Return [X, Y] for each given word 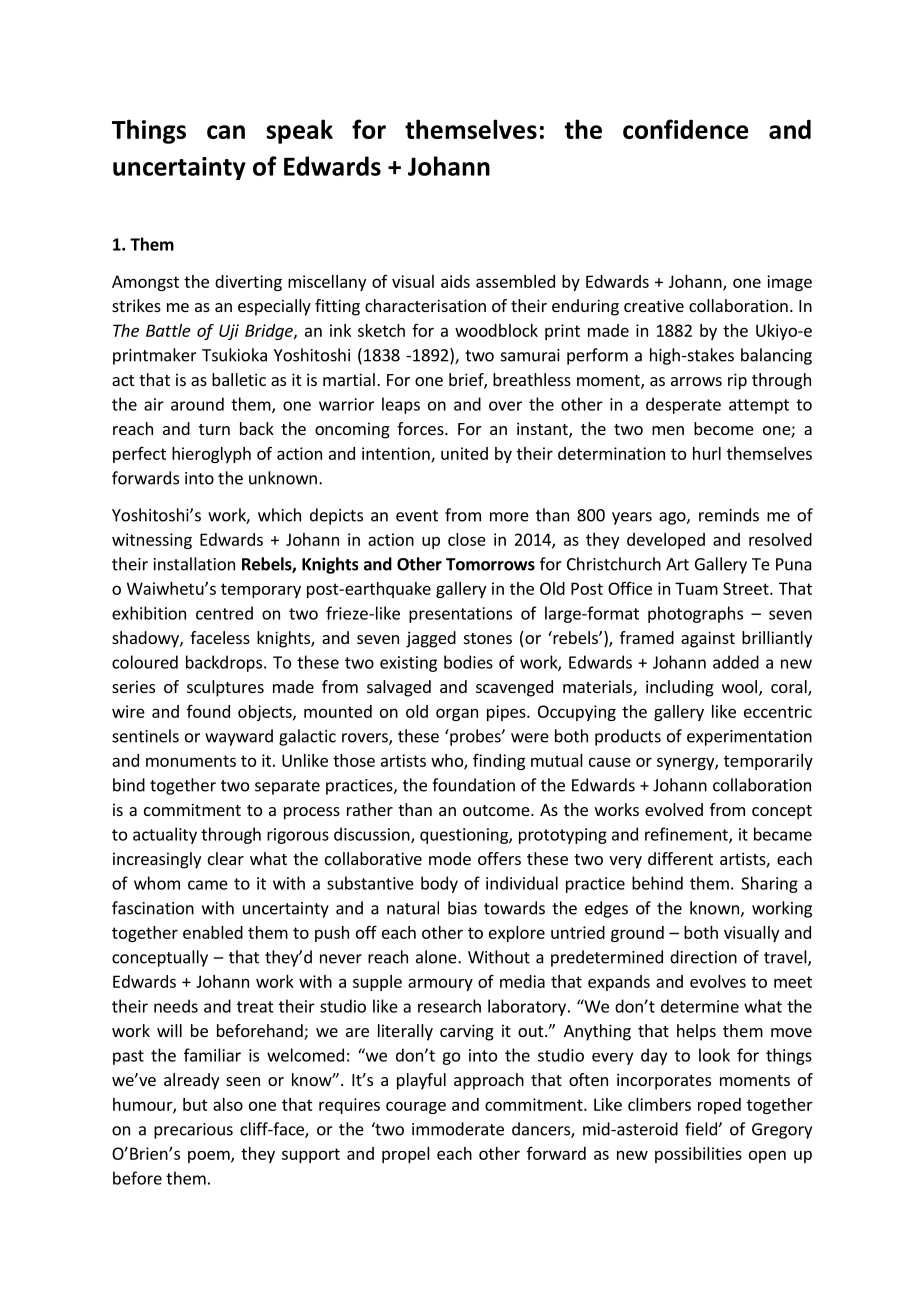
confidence [686, 129]
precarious [193, 1131]
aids [455, 281]
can [226, 132]
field [702, 1129]
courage [416, 1107]
